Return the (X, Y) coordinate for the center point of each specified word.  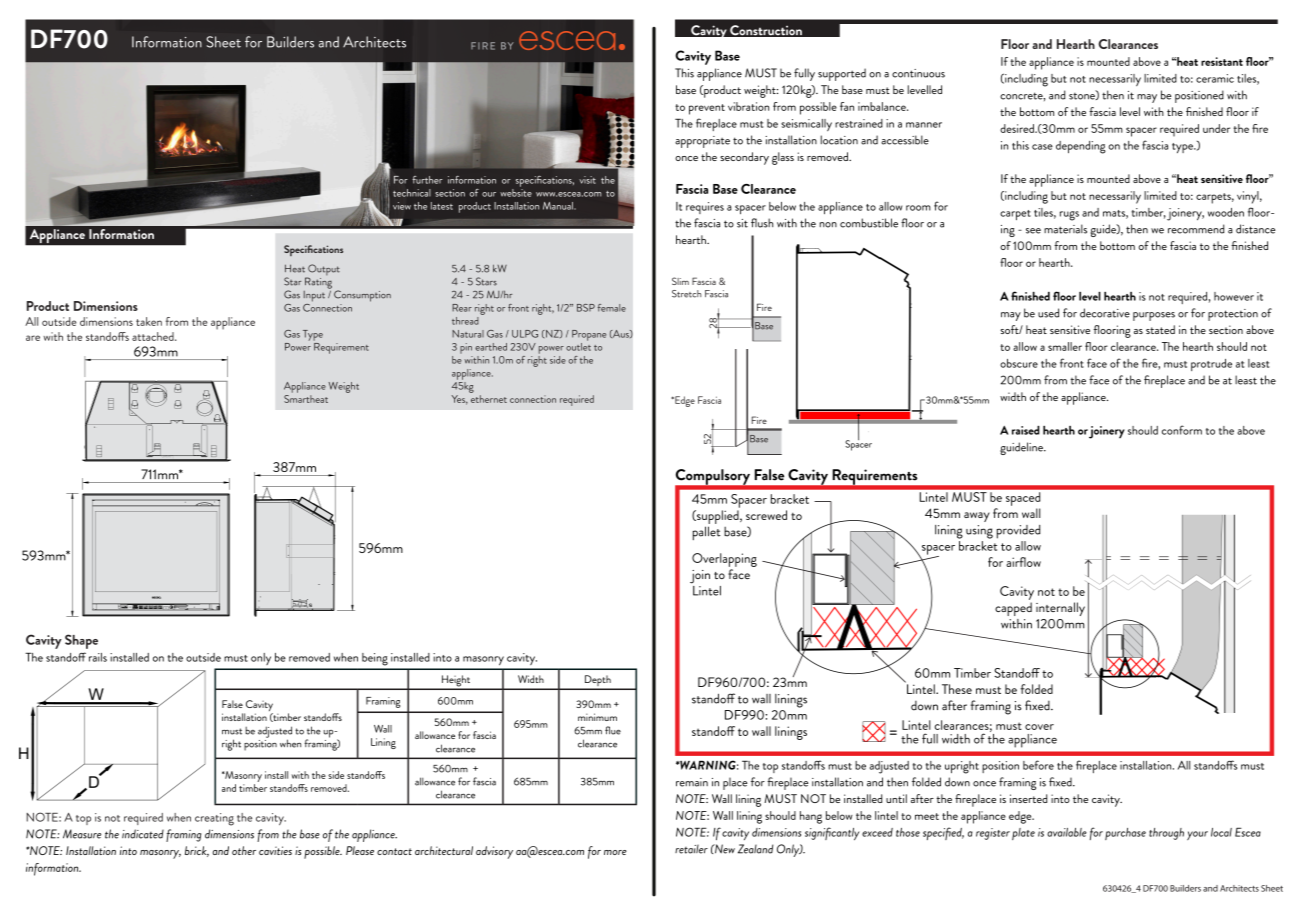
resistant (1222, 61)
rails (98, 657)
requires (705, 208)
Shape (81, 641)
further (427, 180)
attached (154, 336)
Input (314, 296)
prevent (707, 109)
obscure (1019, 363)
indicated (143, 834)
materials (1065, 229)
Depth (598, 682)
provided (1018, 532)
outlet (578, 345)
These (957, 689)
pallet (706, 533)
